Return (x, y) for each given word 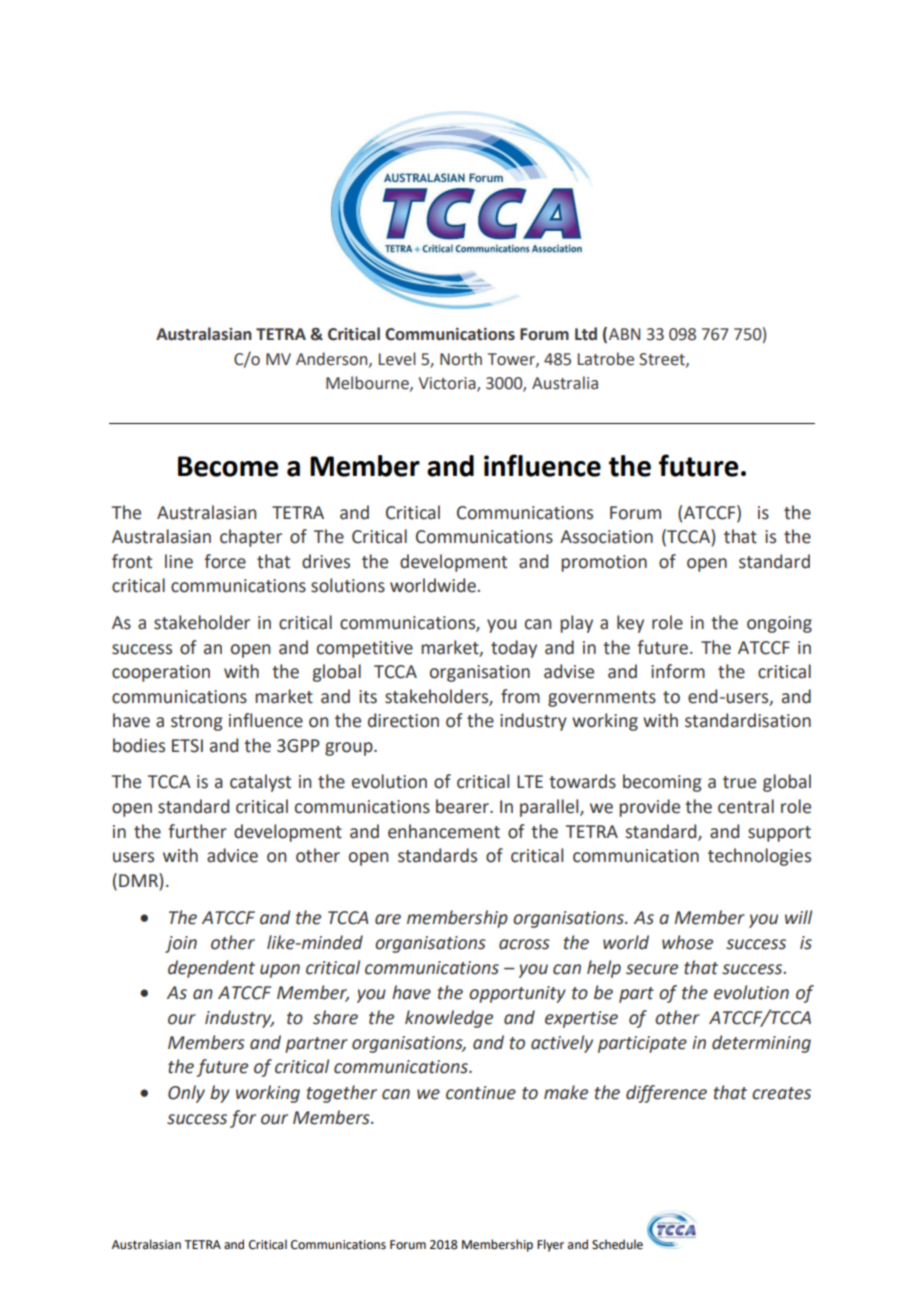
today (514, 649)
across (524, 944)
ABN (624, 334)
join (181, 944)
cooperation (161, 673)
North (461, 359)
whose (687, 942)
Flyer (550, 1245)
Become (228, 466)
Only (186, 1094)
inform (678, 671)
